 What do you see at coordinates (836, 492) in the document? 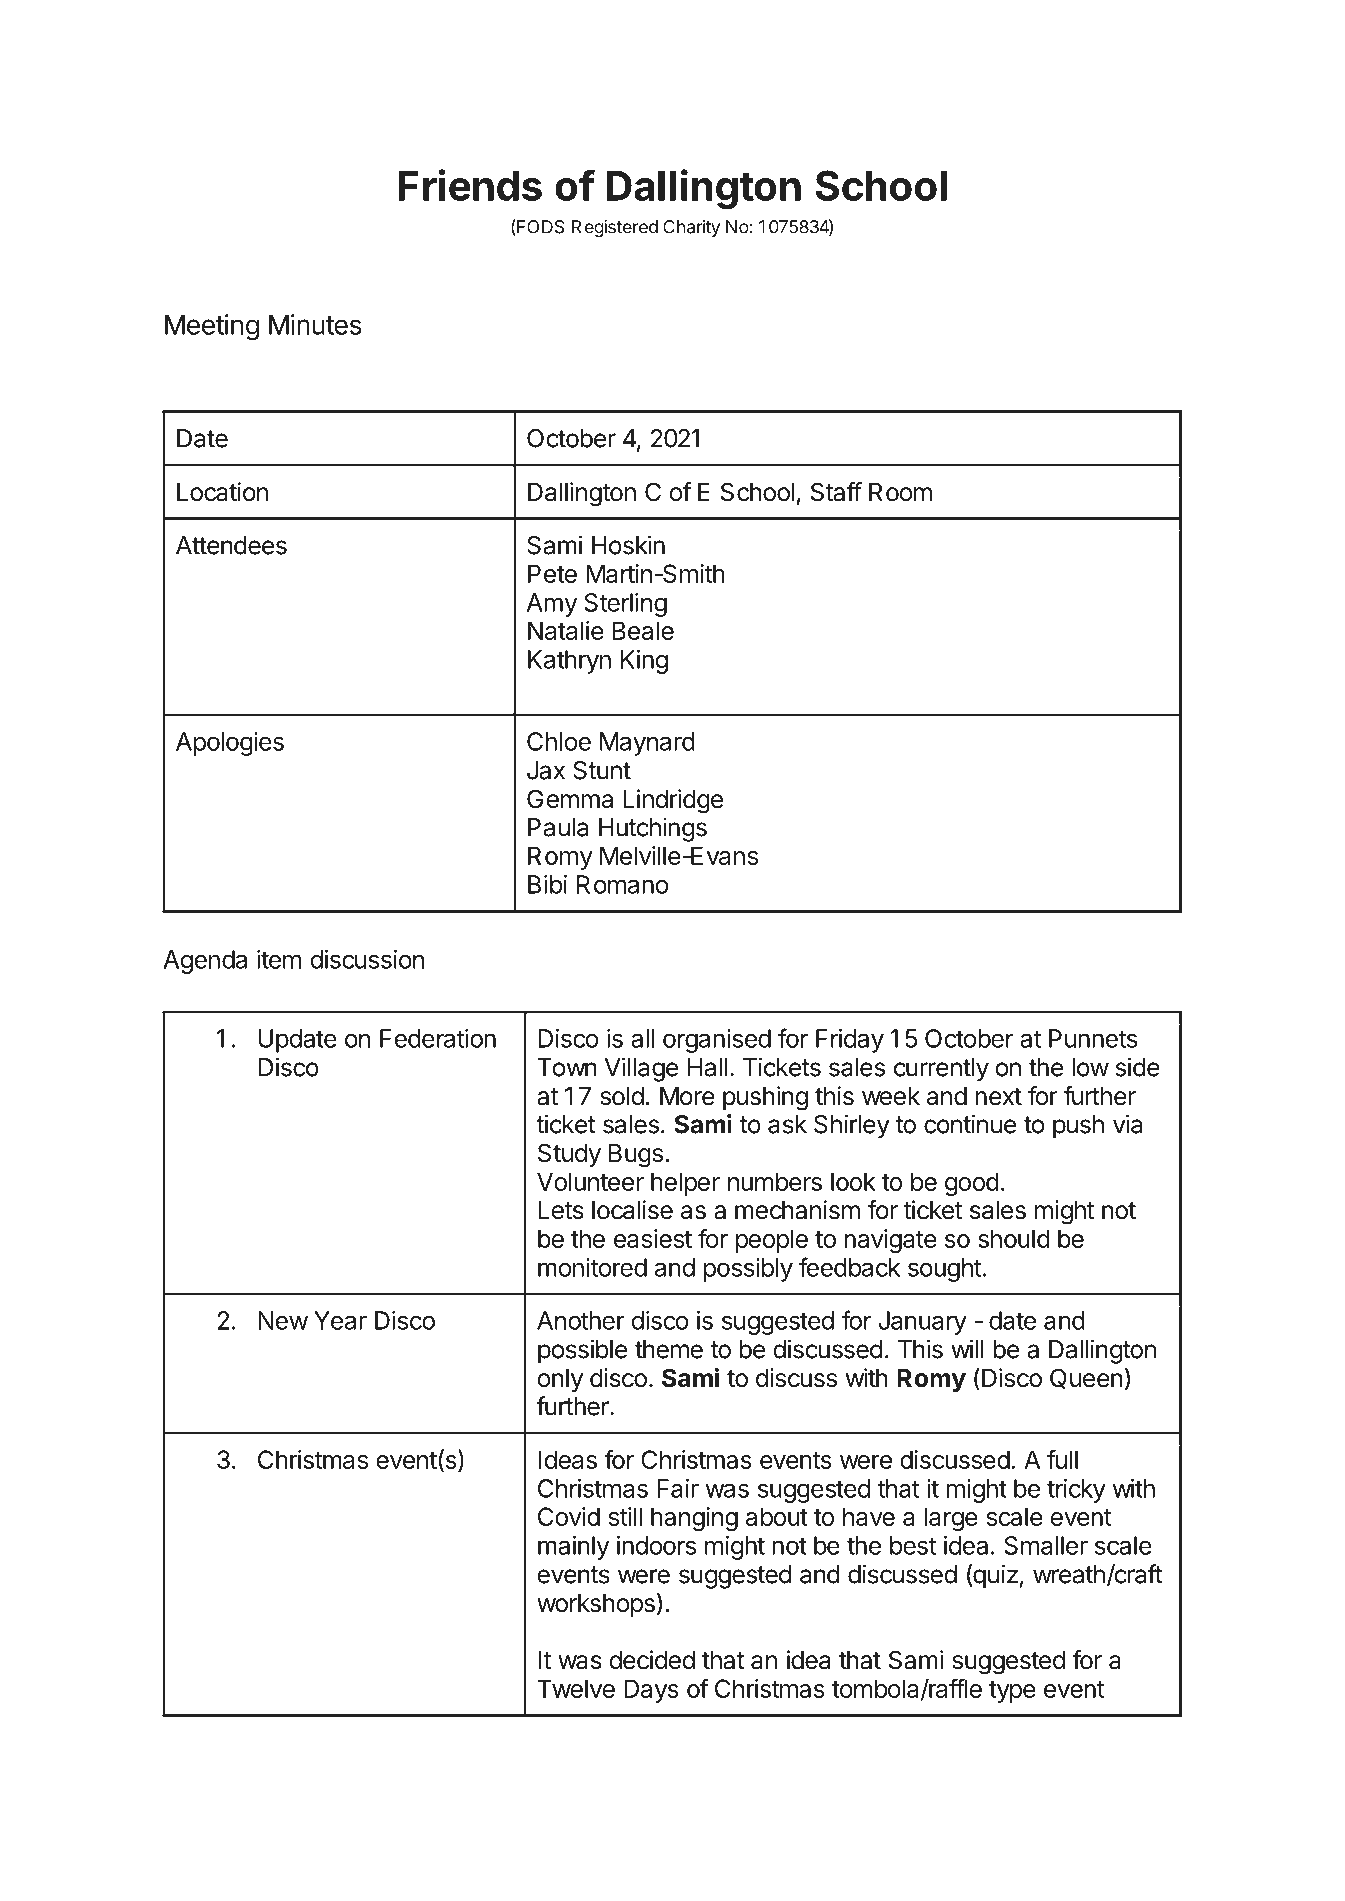
I see `Staff` at bounding box center [836, 492].
